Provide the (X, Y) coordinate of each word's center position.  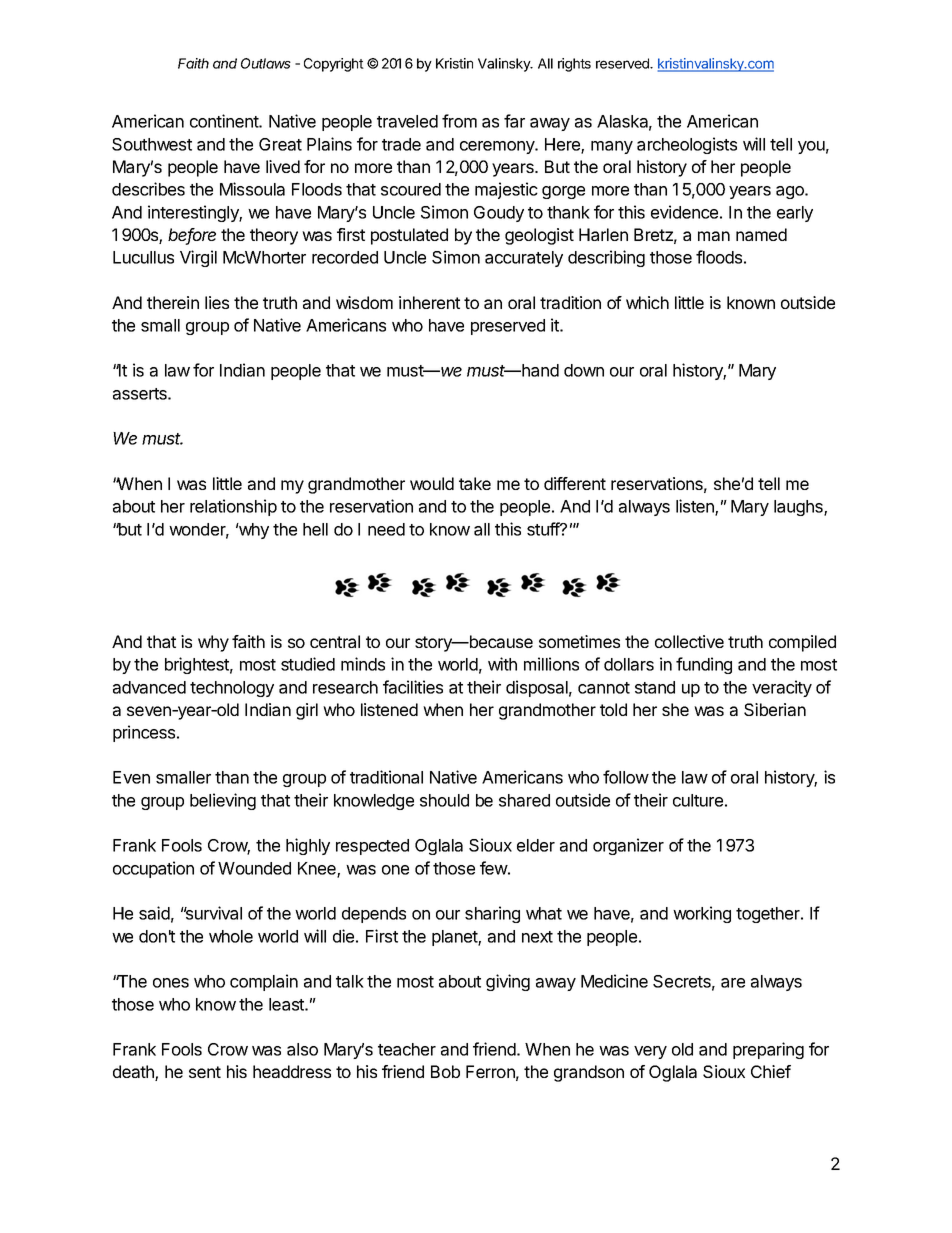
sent (205, 1072)
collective (689, 641)
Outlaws (266, 63)
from (459, 121)
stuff (544, 529)
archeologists (687, 145)
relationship (233, 507)
